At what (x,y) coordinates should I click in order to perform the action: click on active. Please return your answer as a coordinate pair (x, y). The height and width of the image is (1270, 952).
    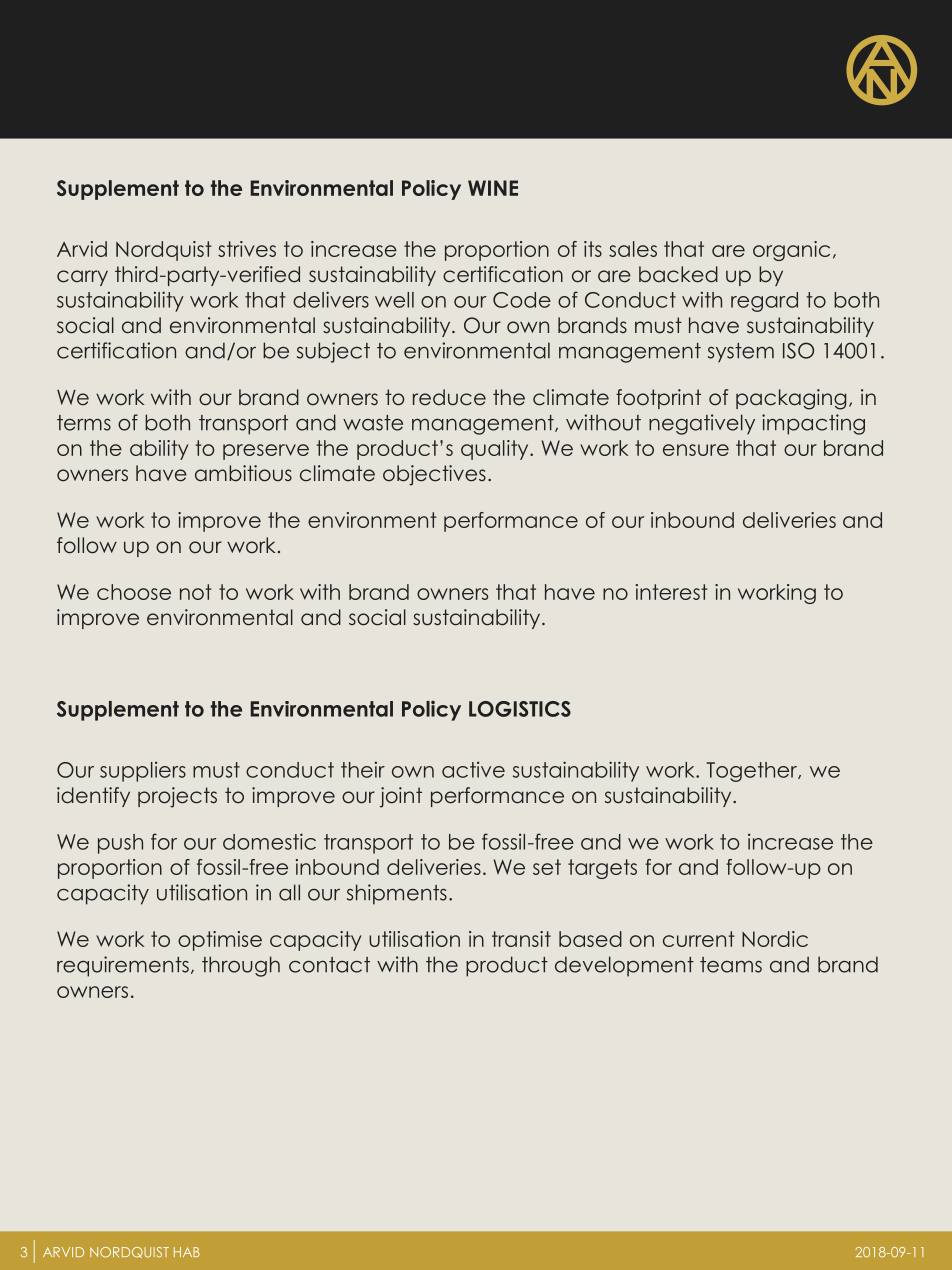
    Looking at the image, I should click on (473, 770).
